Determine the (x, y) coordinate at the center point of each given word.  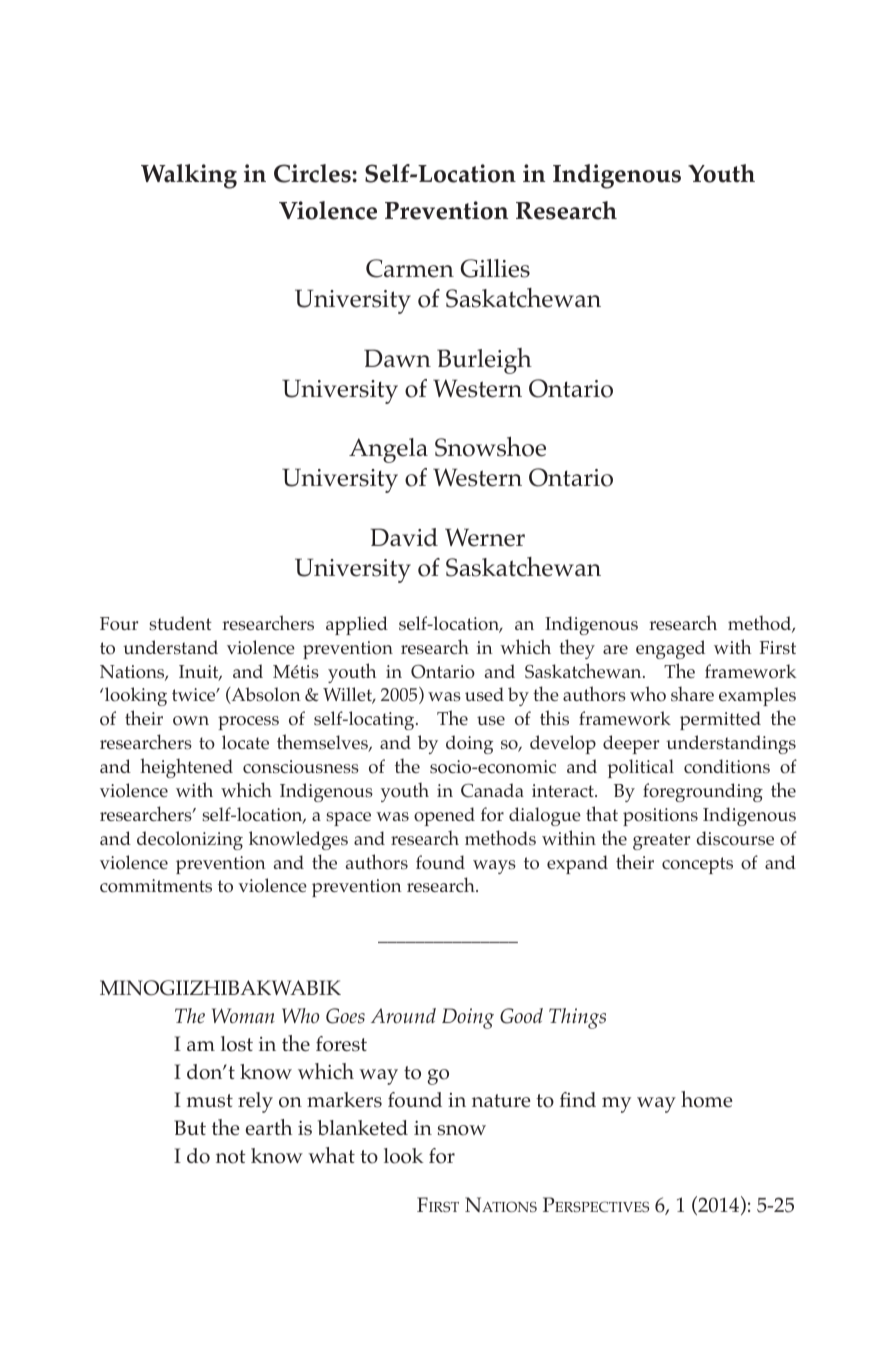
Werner (485, 537)
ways (494, 867)
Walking (189, 176)
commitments (156, 886)
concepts (697, 865)
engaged (670, 649)
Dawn (397, 358)
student (180, 623)
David (404, 537)
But (190, 1127)
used (484, 694)
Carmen (410, 268)
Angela (388, 450)
